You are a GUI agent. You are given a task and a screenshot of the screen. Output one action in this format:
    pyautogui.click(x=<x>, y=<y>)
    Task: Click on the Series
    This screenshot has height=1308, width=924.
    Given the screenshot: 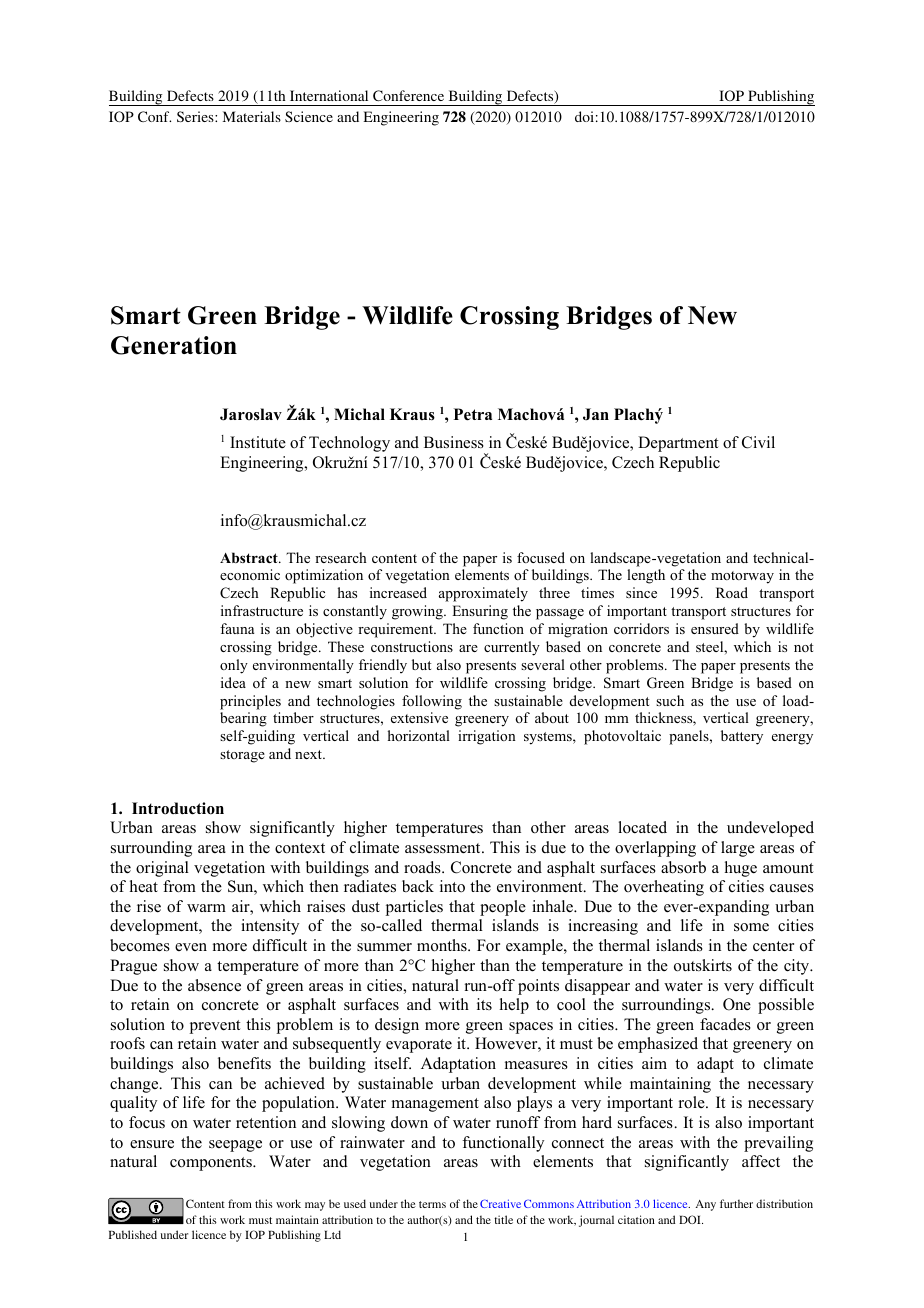 What is the action you would take?
    pyautogui.click(x=196, y=116)
